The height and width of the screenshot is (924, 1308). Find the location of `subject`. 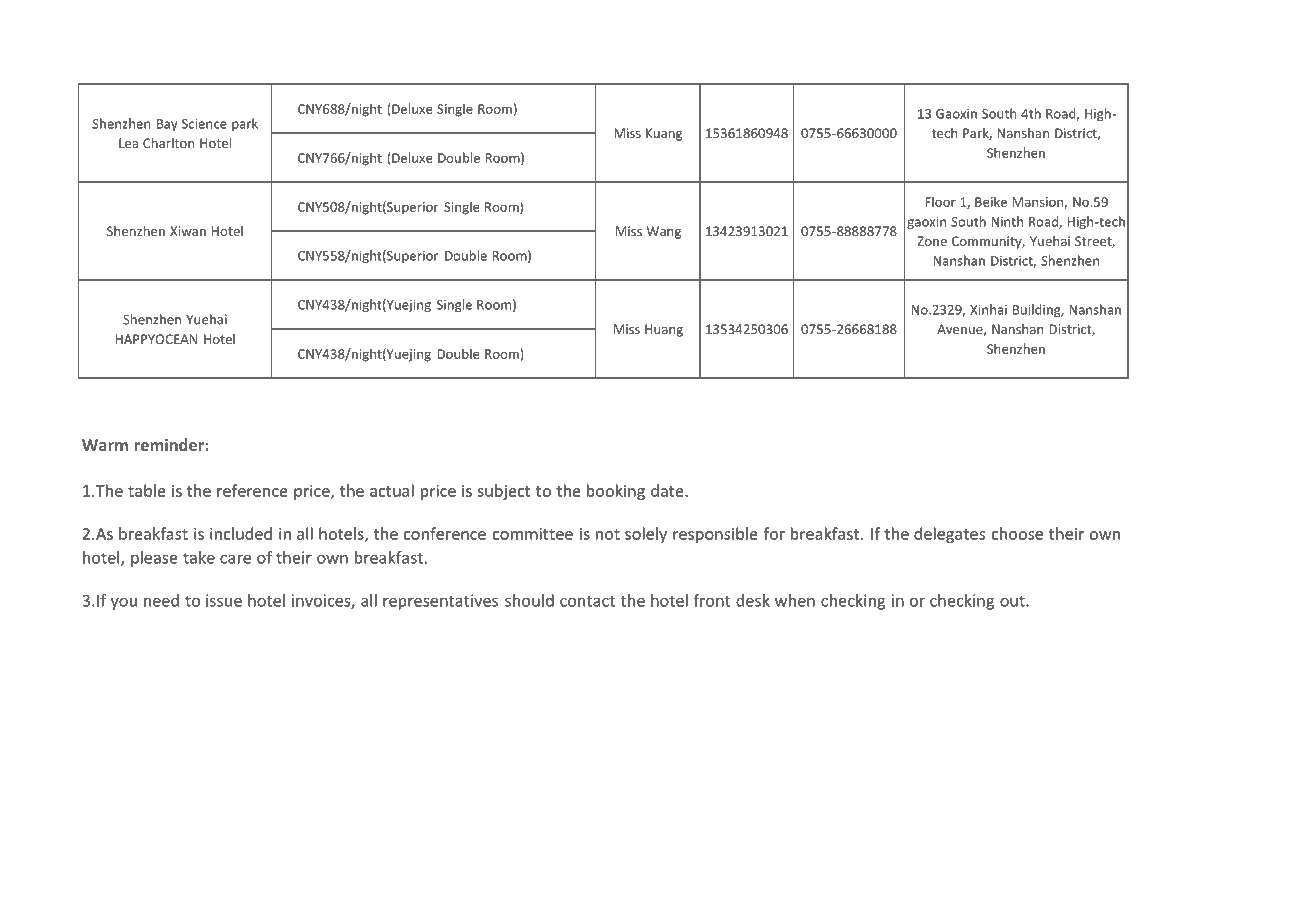

subject is located at coordinates (504, 492).
